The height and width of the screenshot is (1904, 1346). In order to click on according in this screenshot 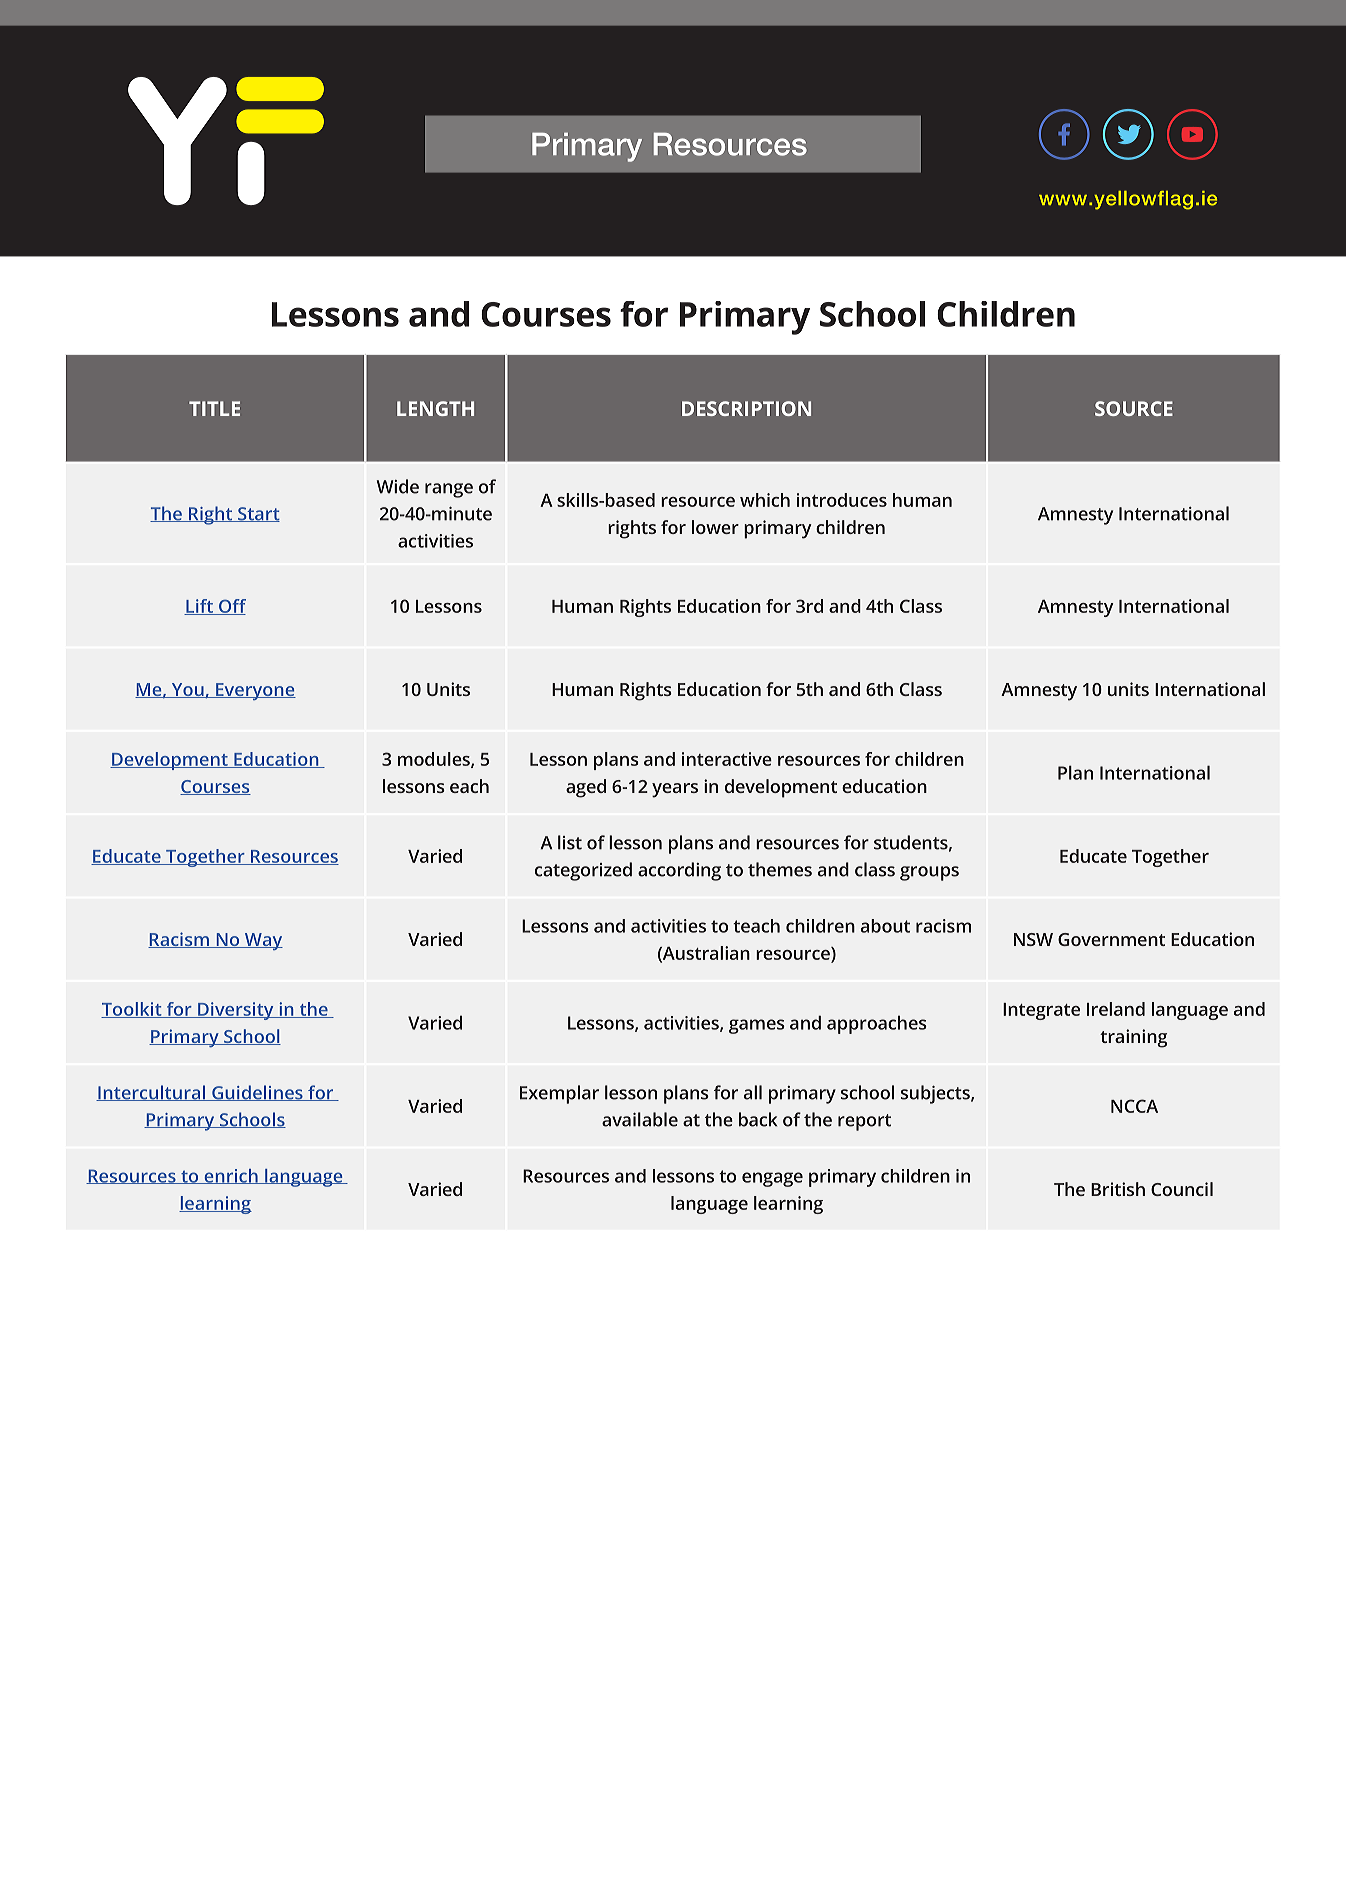, I will do `click(679, 871)`.
